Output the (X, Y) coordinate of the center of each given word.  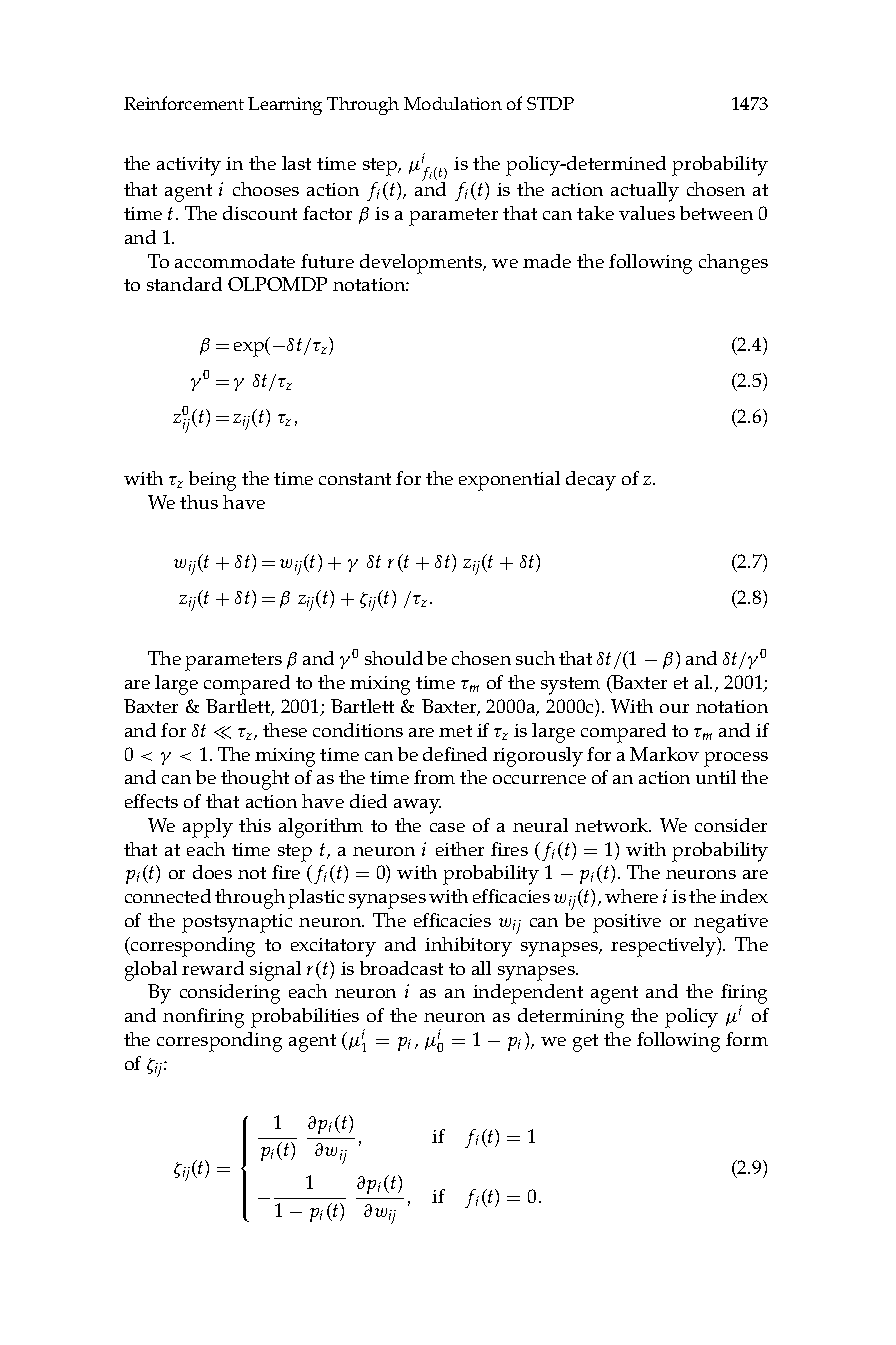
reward (213, 968)
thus (199, 502)
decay (591, 481)
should (394, 658)
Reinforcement (184, 103)
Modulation (453, 103)
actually (645, 192)
